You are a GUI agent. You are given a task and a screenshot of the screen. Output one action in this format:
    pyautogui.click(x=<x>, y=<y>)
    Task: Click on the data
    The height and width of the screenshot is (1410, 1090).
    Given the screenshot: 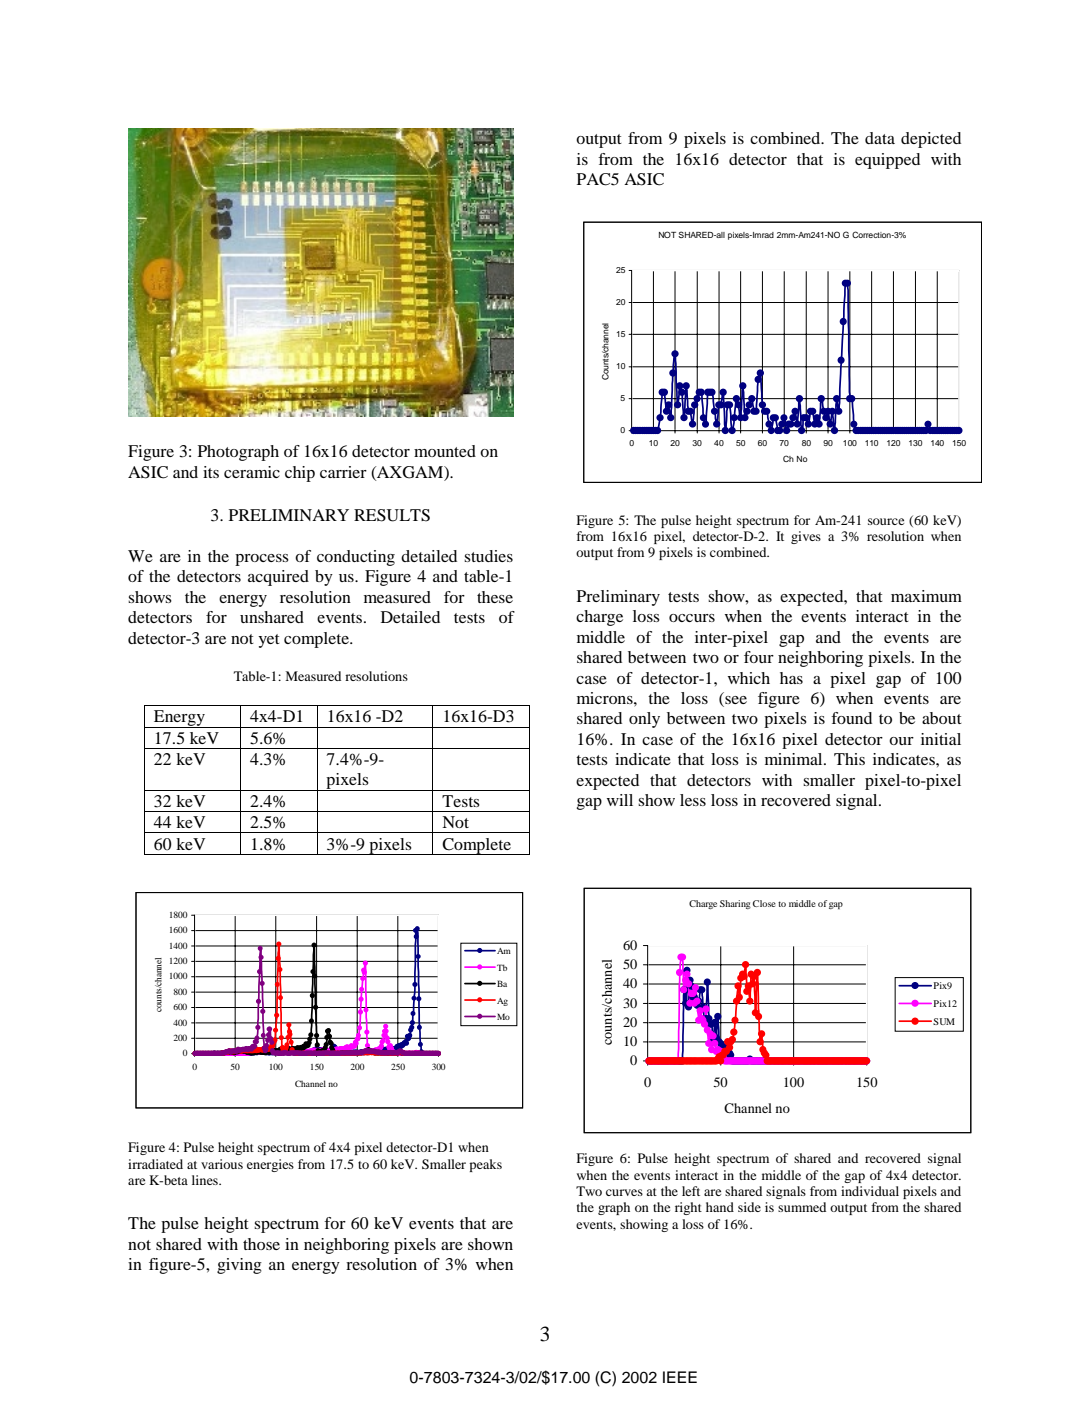 What is the action you would take?
    pyautogui.click(x=880, y=138)
